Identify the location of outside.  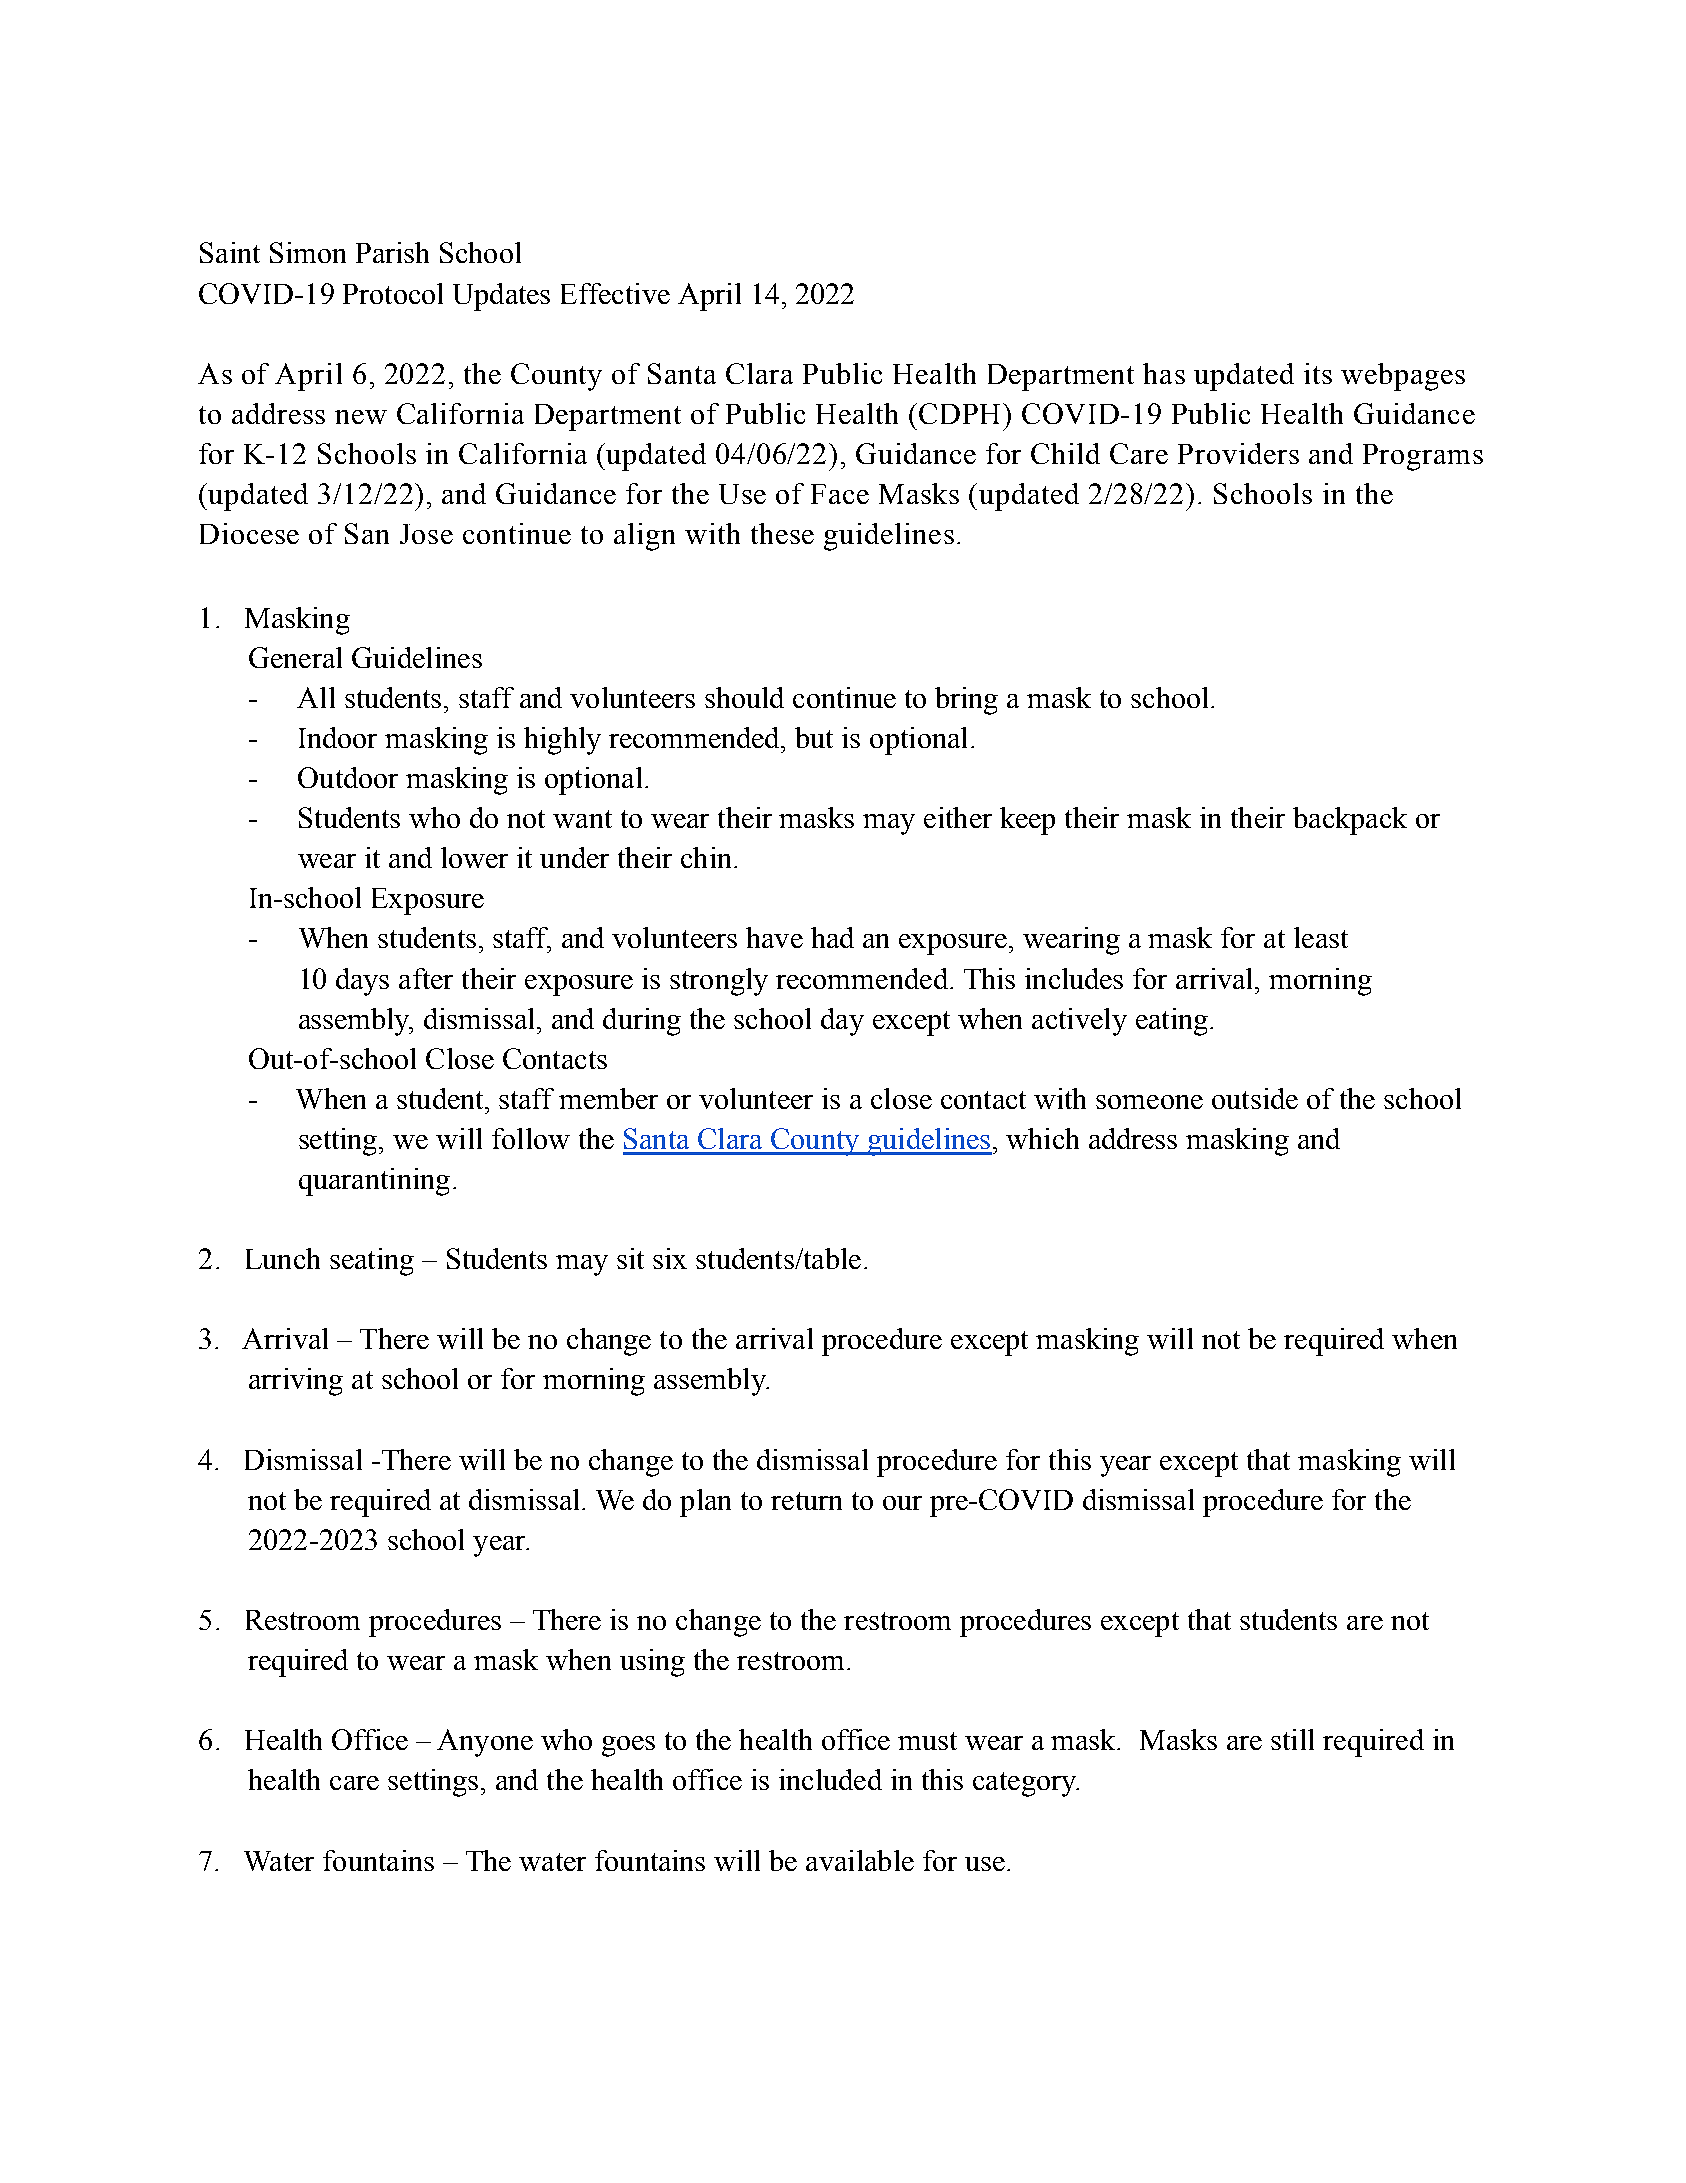
(1255, 1098).
